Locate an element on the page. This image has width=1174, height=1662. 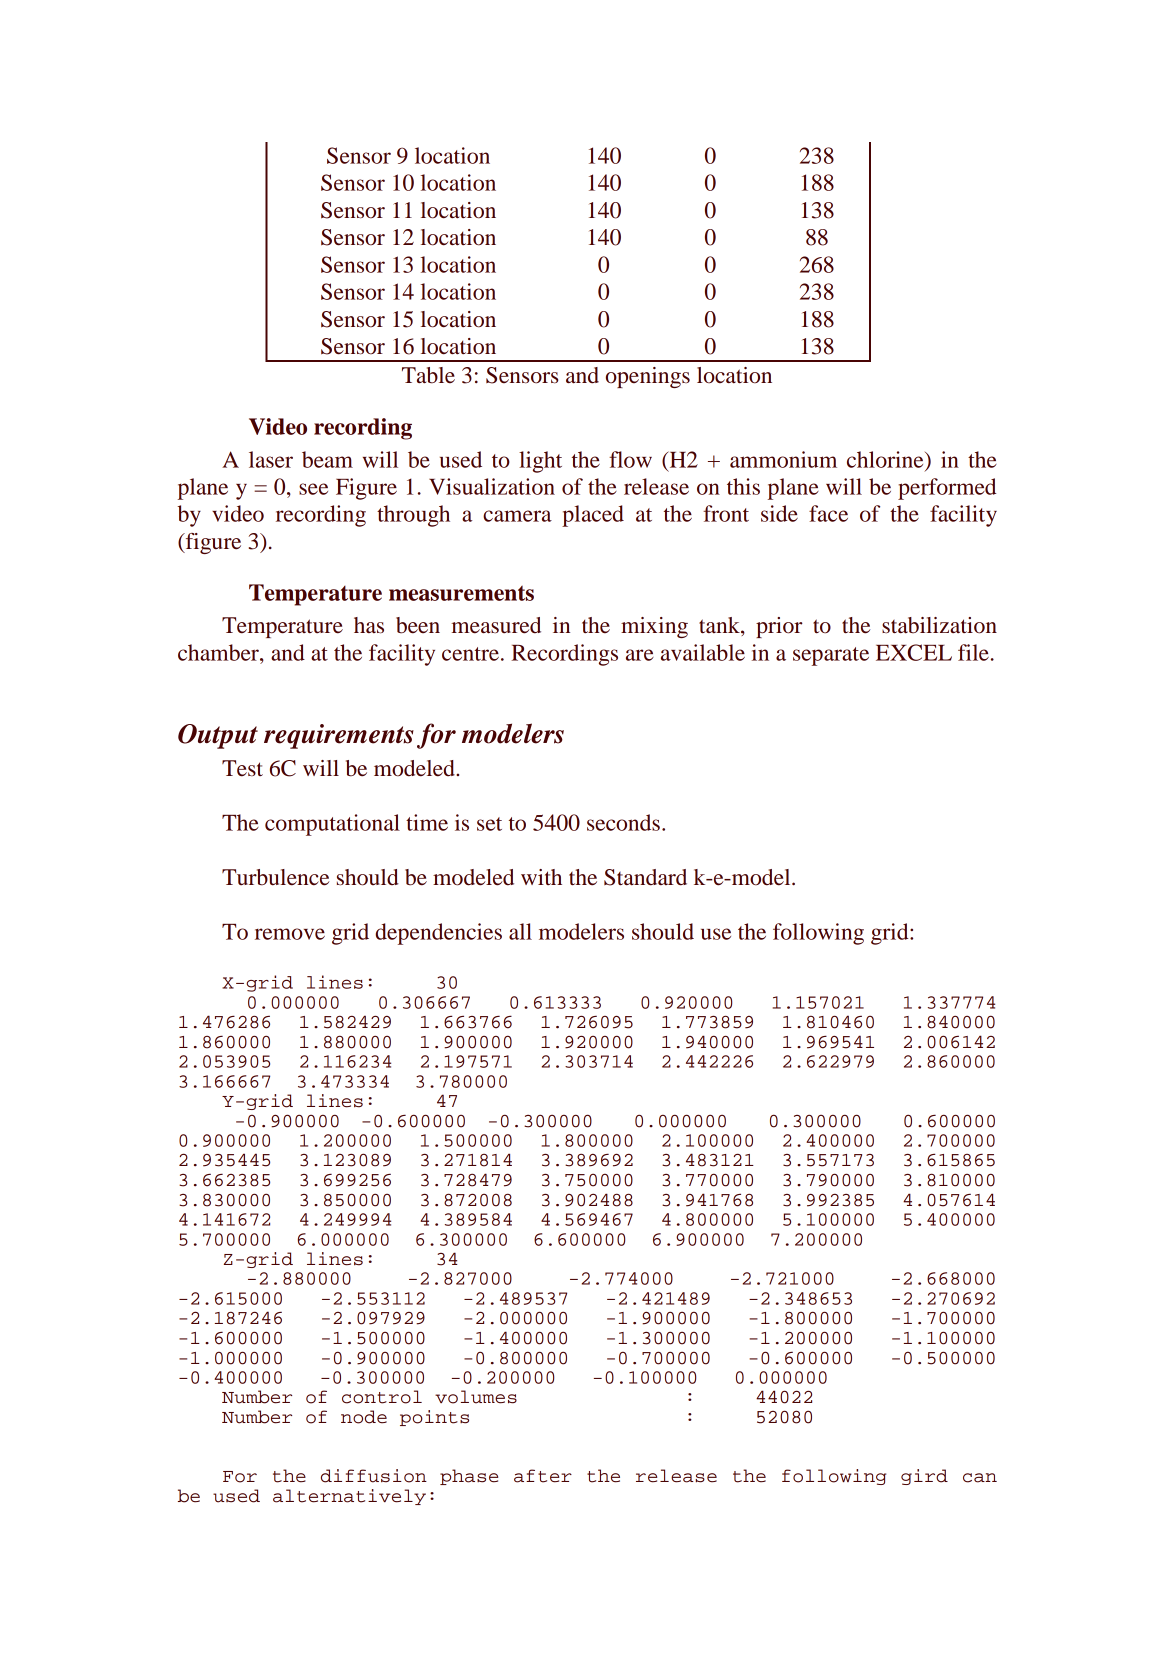
openings is located at coordinates (648, 377).
